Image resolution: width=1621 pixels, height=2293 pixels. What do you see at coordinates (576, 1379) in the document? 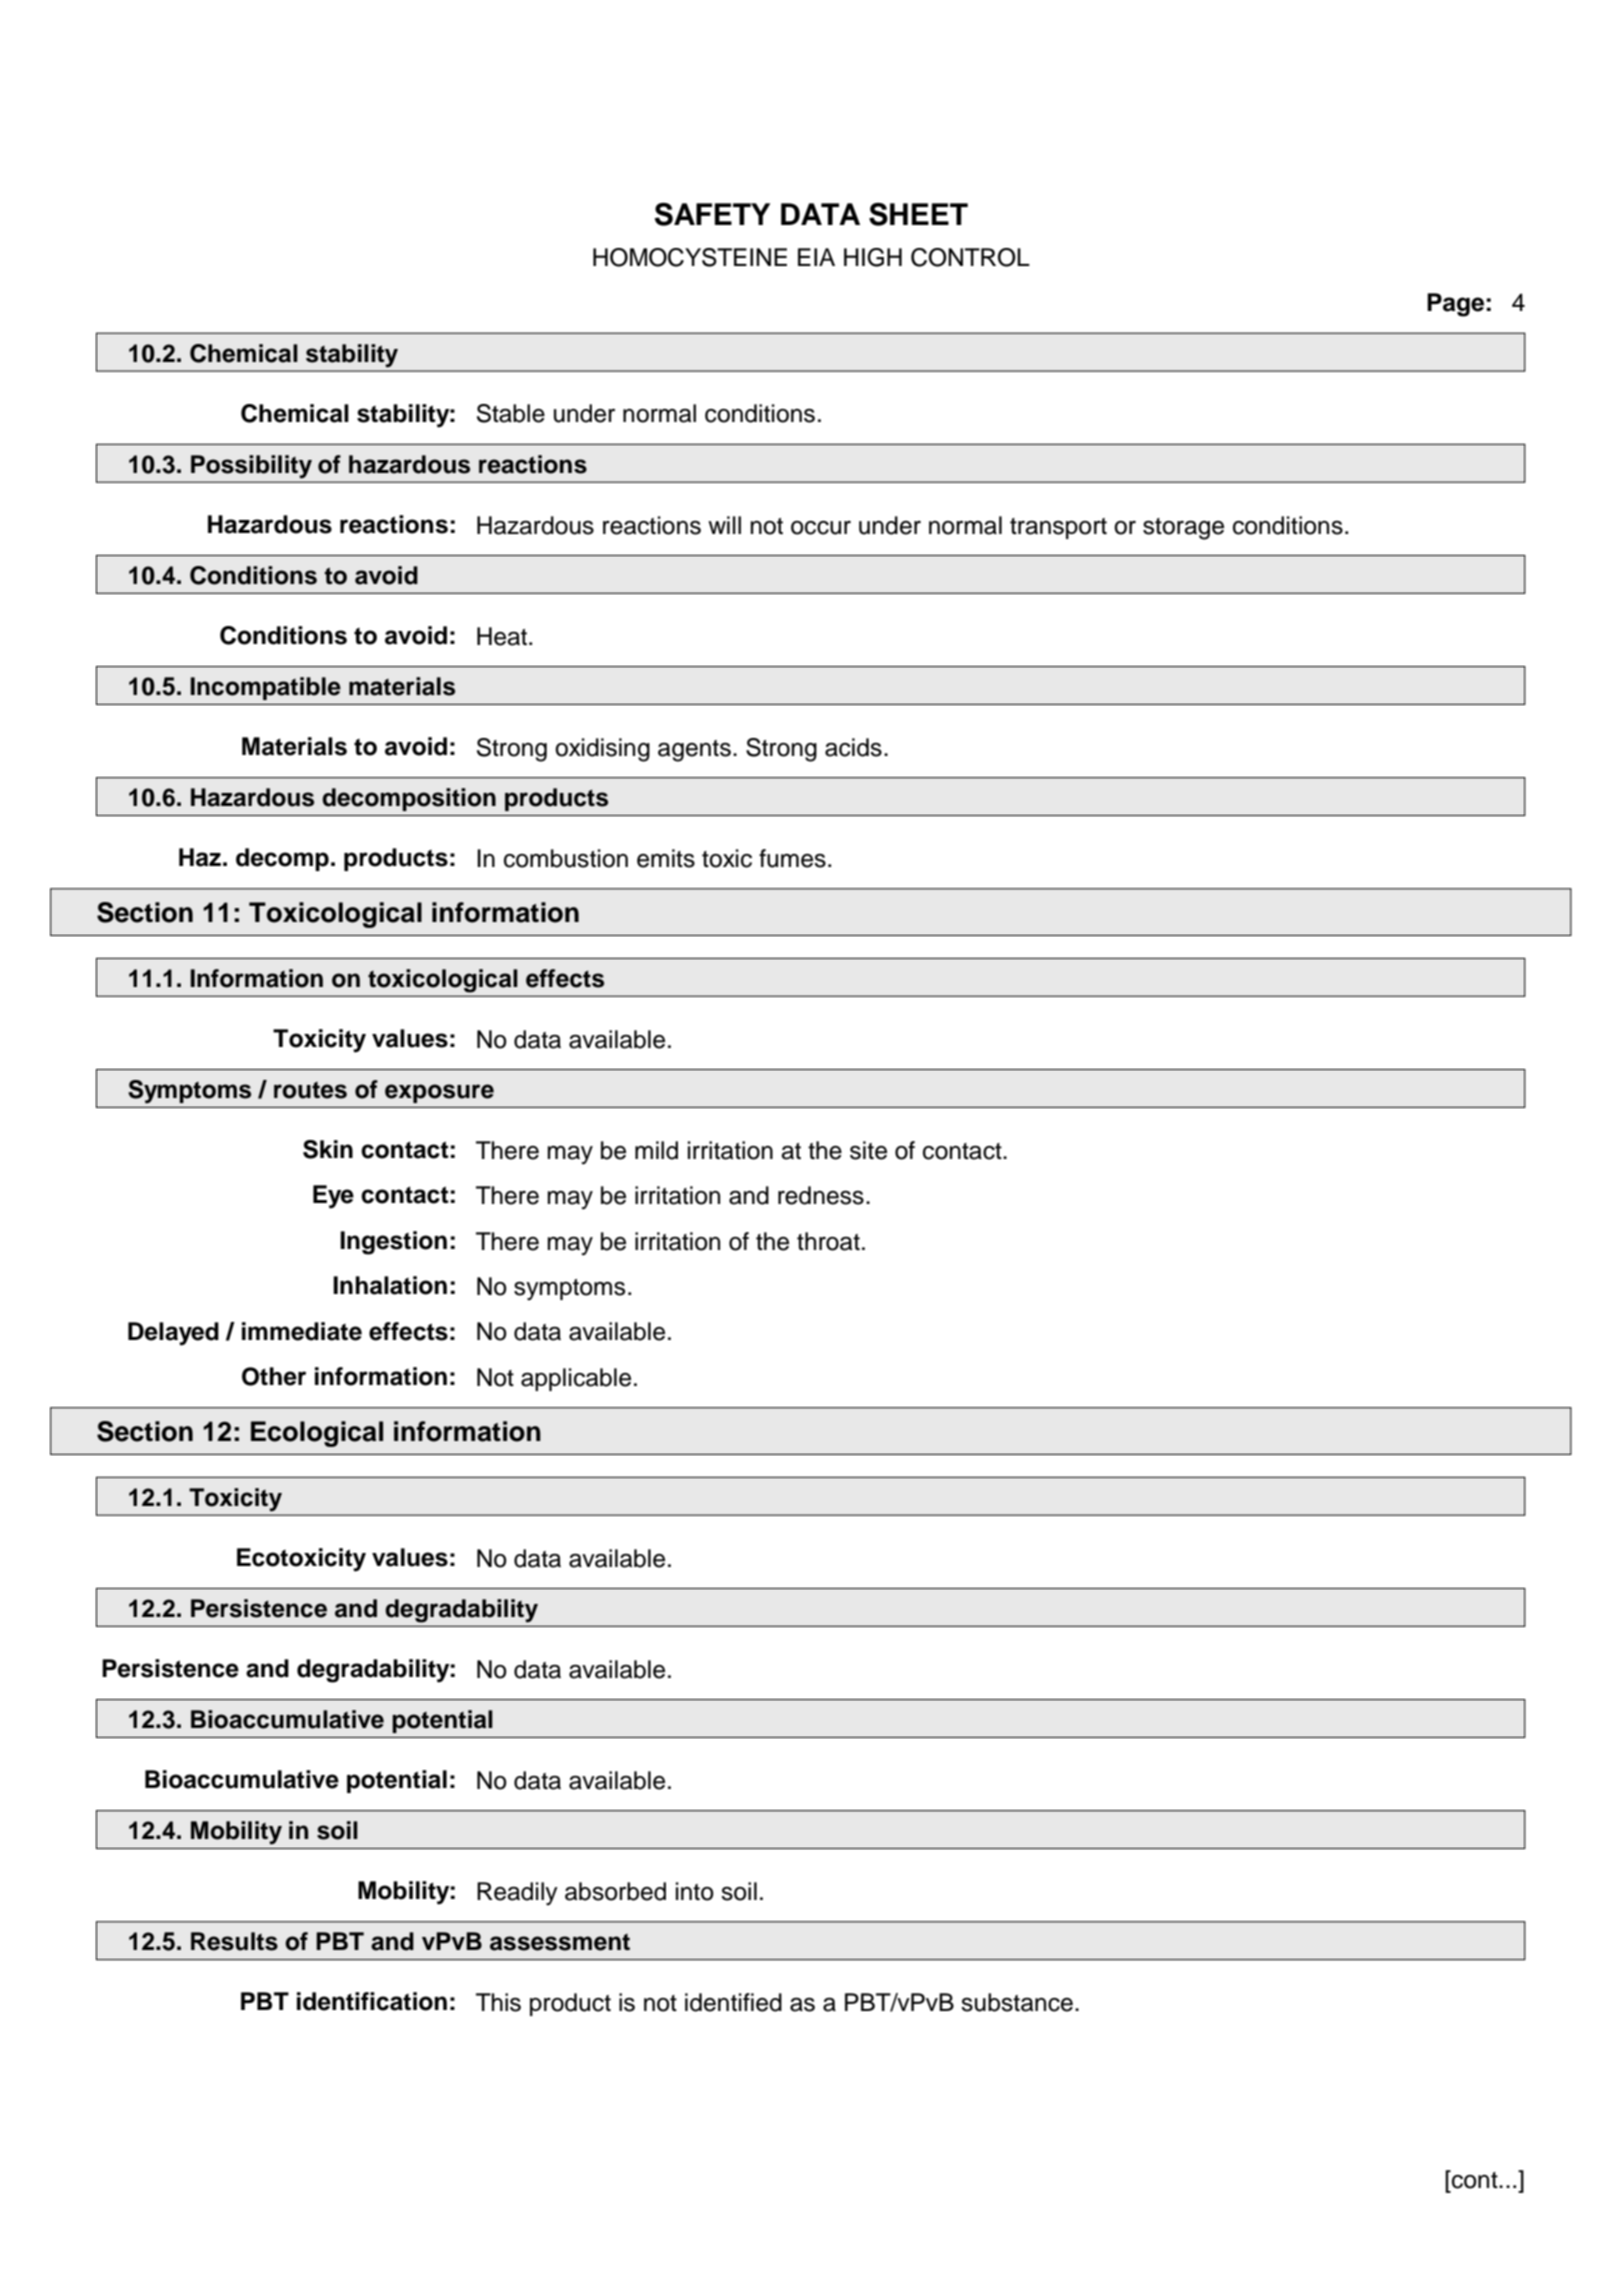
I see `applicable` at bounding box center [576, 1379].
